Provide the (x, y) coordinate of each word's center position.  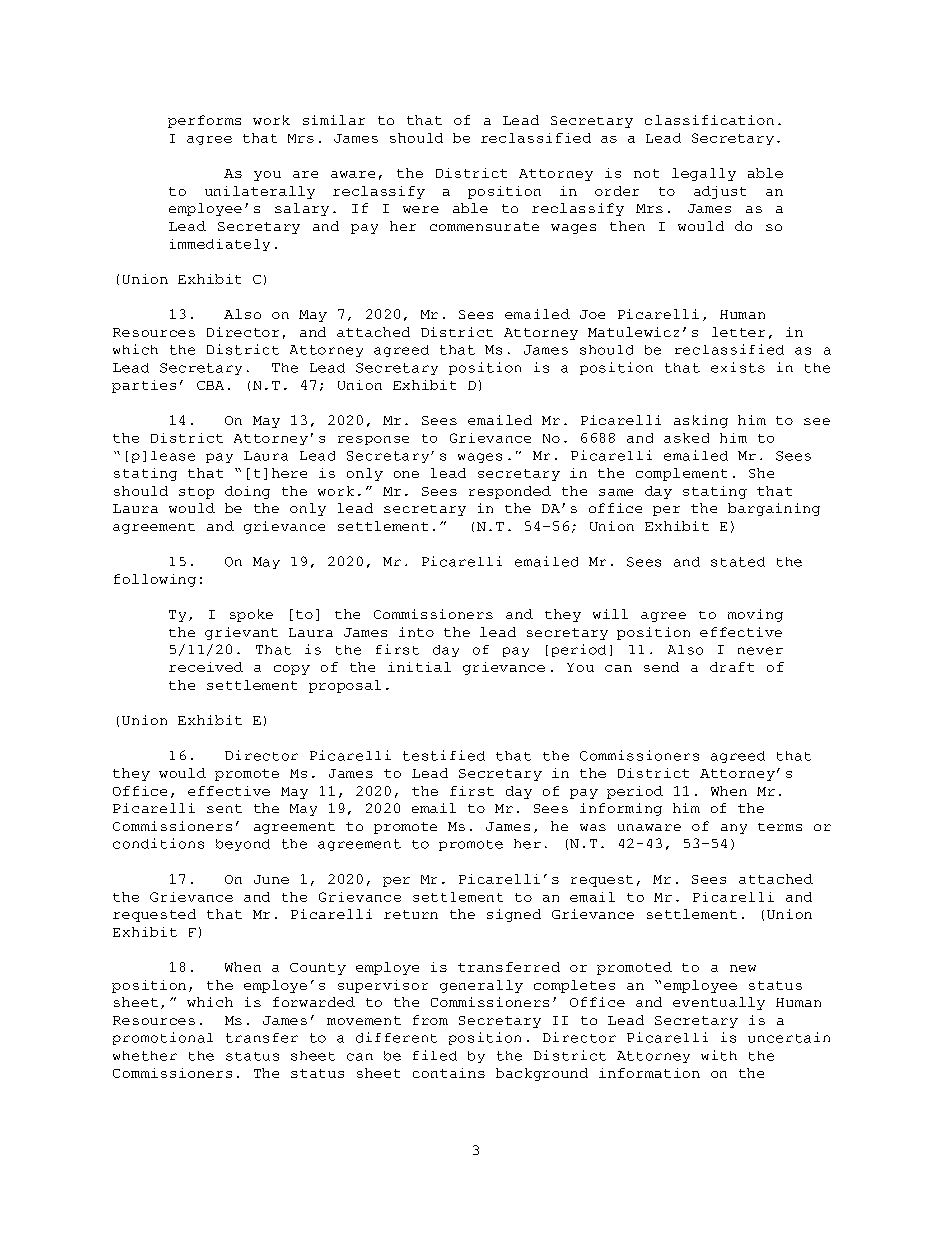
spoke (251, 615)
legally (704, 174)
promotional (163, 1038)
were (421, 209)
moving (755, 615)
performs (204, 121)
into (416, 632)
